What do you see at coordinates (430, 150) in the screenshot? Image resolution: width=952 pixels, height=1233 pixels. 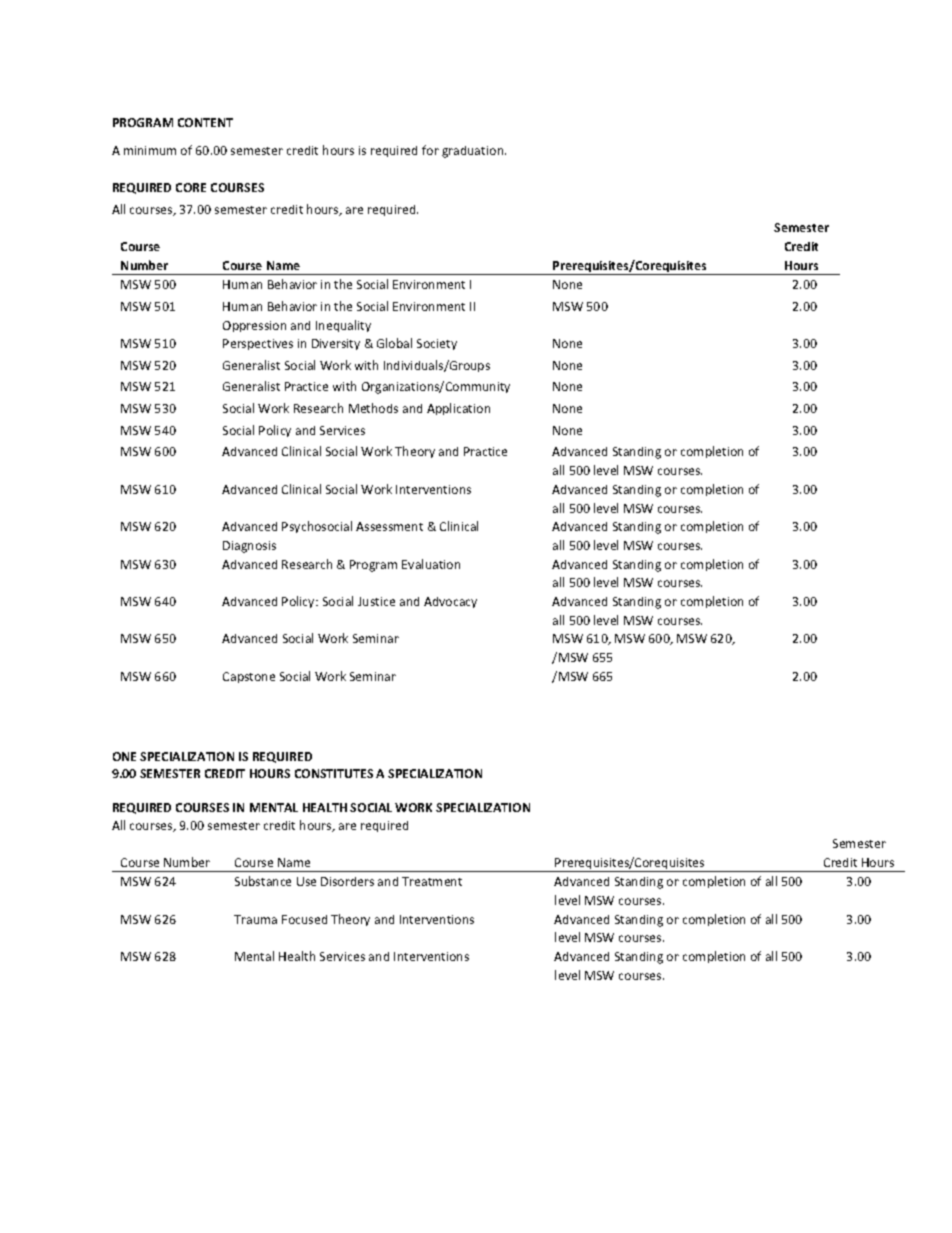 I see `for` at bounding box center [430, 150].
